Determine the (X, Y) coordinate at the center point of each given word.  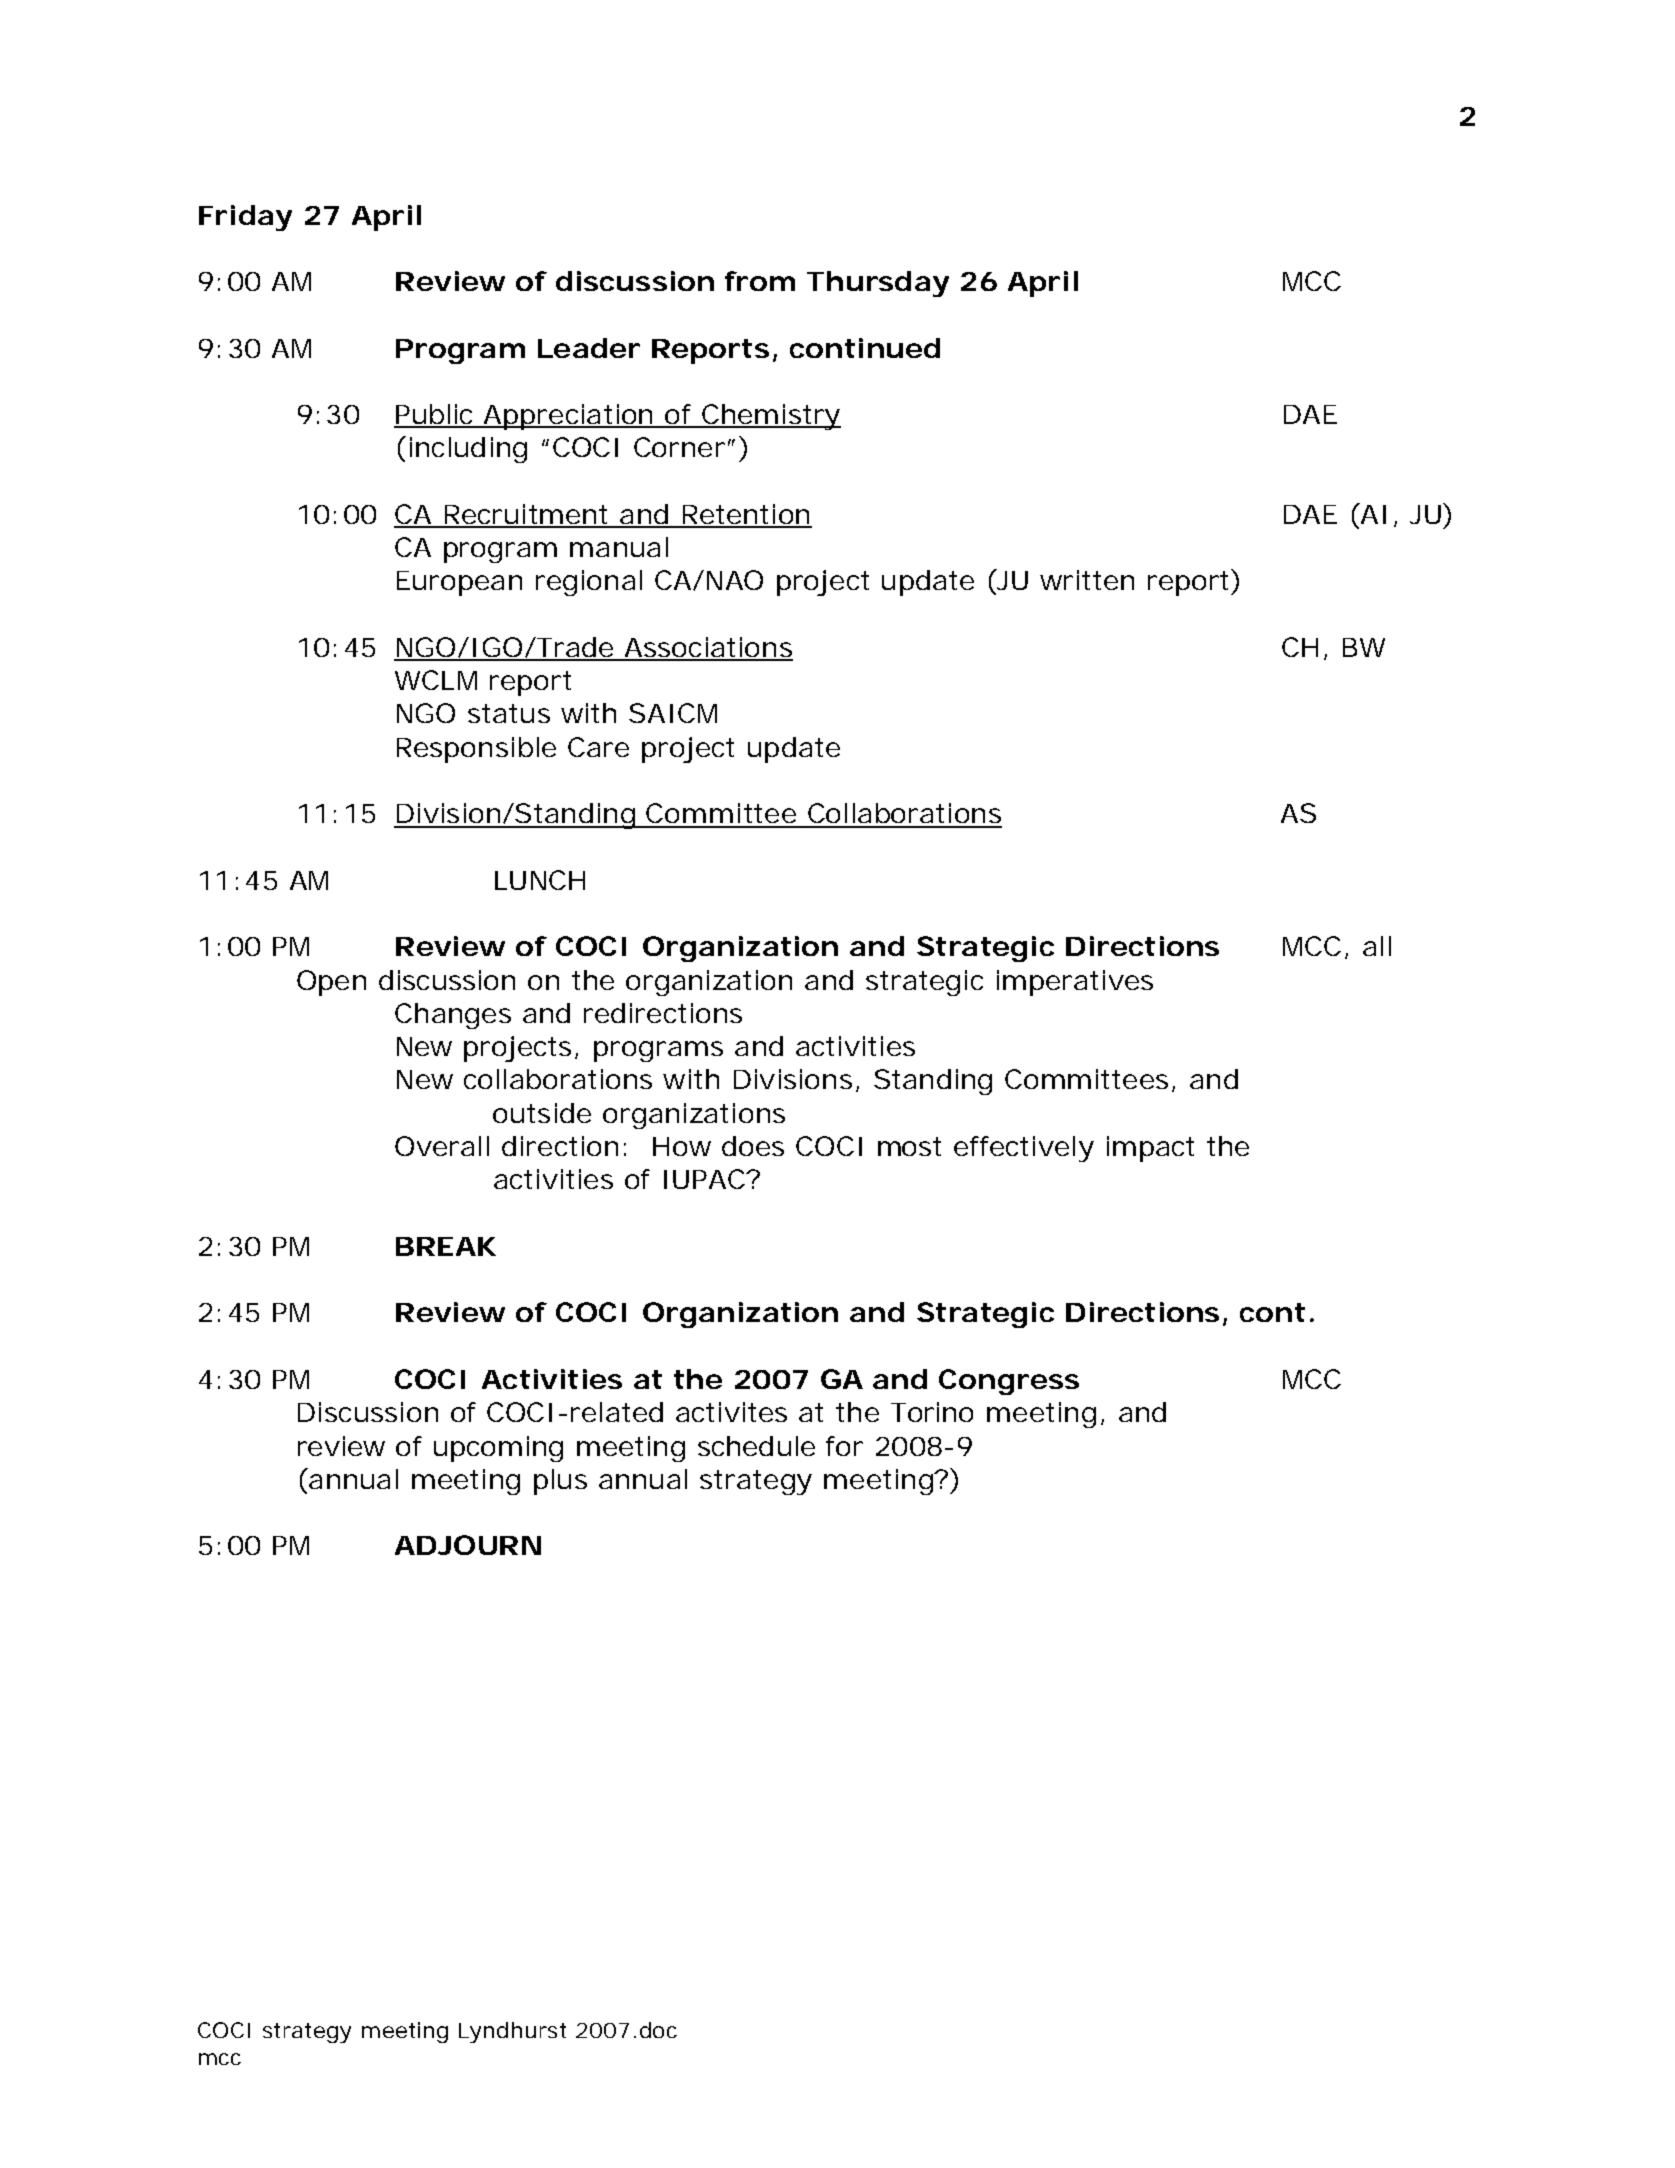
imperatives (1075, 983)
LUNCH (540, 880)
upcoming (498, 1449)
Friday (245, 218)
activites (731, 1412)
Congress (1009, 1382)
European (459, 583)
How (682, 1146)
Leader (589, 348)
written (1087, 580)
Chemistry (770, 417)
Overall (442, 1146)
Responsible (476, 750)
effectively (1024, 1149)
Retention (745, 515)
